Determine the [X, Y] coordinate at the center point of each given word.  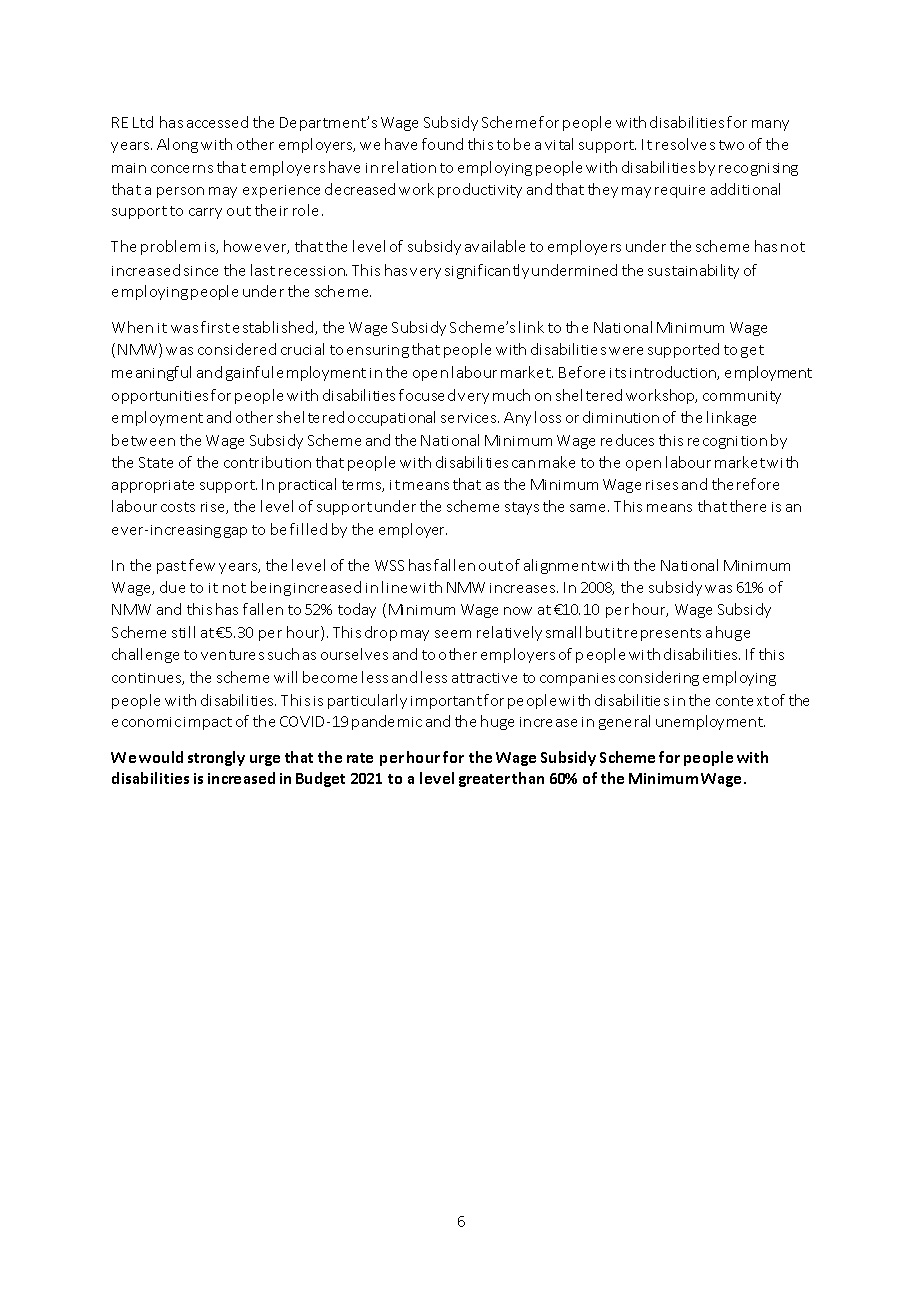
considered [237, 349]
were [626, 351]
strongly [216, 758]
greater [484, 780]
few [202, 565]
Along [177, 145]
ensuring [378, 351]
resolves [685, 144]
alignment [560, 566]
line [394, 587]
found [442, 144]
